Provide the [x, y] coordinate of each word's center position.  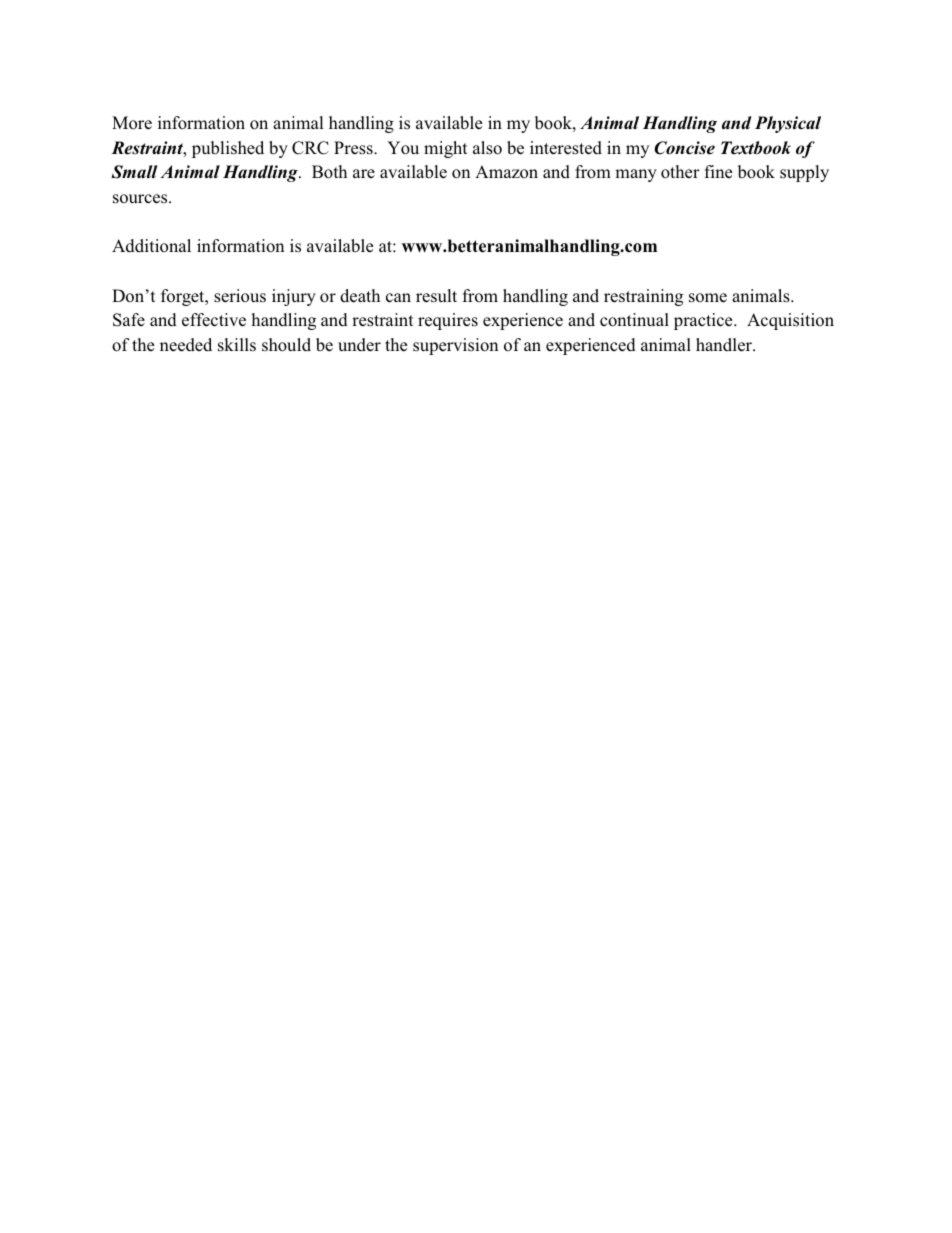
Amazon [506, 172]
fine [718, 171]
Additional [151, 246]
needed [186, 345]
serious [240, 296]
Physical [788, 124]
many [636, 175]
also [487, 148]
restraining [643, 297]
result [436, 296]
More [132, 123]
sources [141, 199]
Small [134, 172]
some [708, 298]
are [364, 173]
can [398, 298]
